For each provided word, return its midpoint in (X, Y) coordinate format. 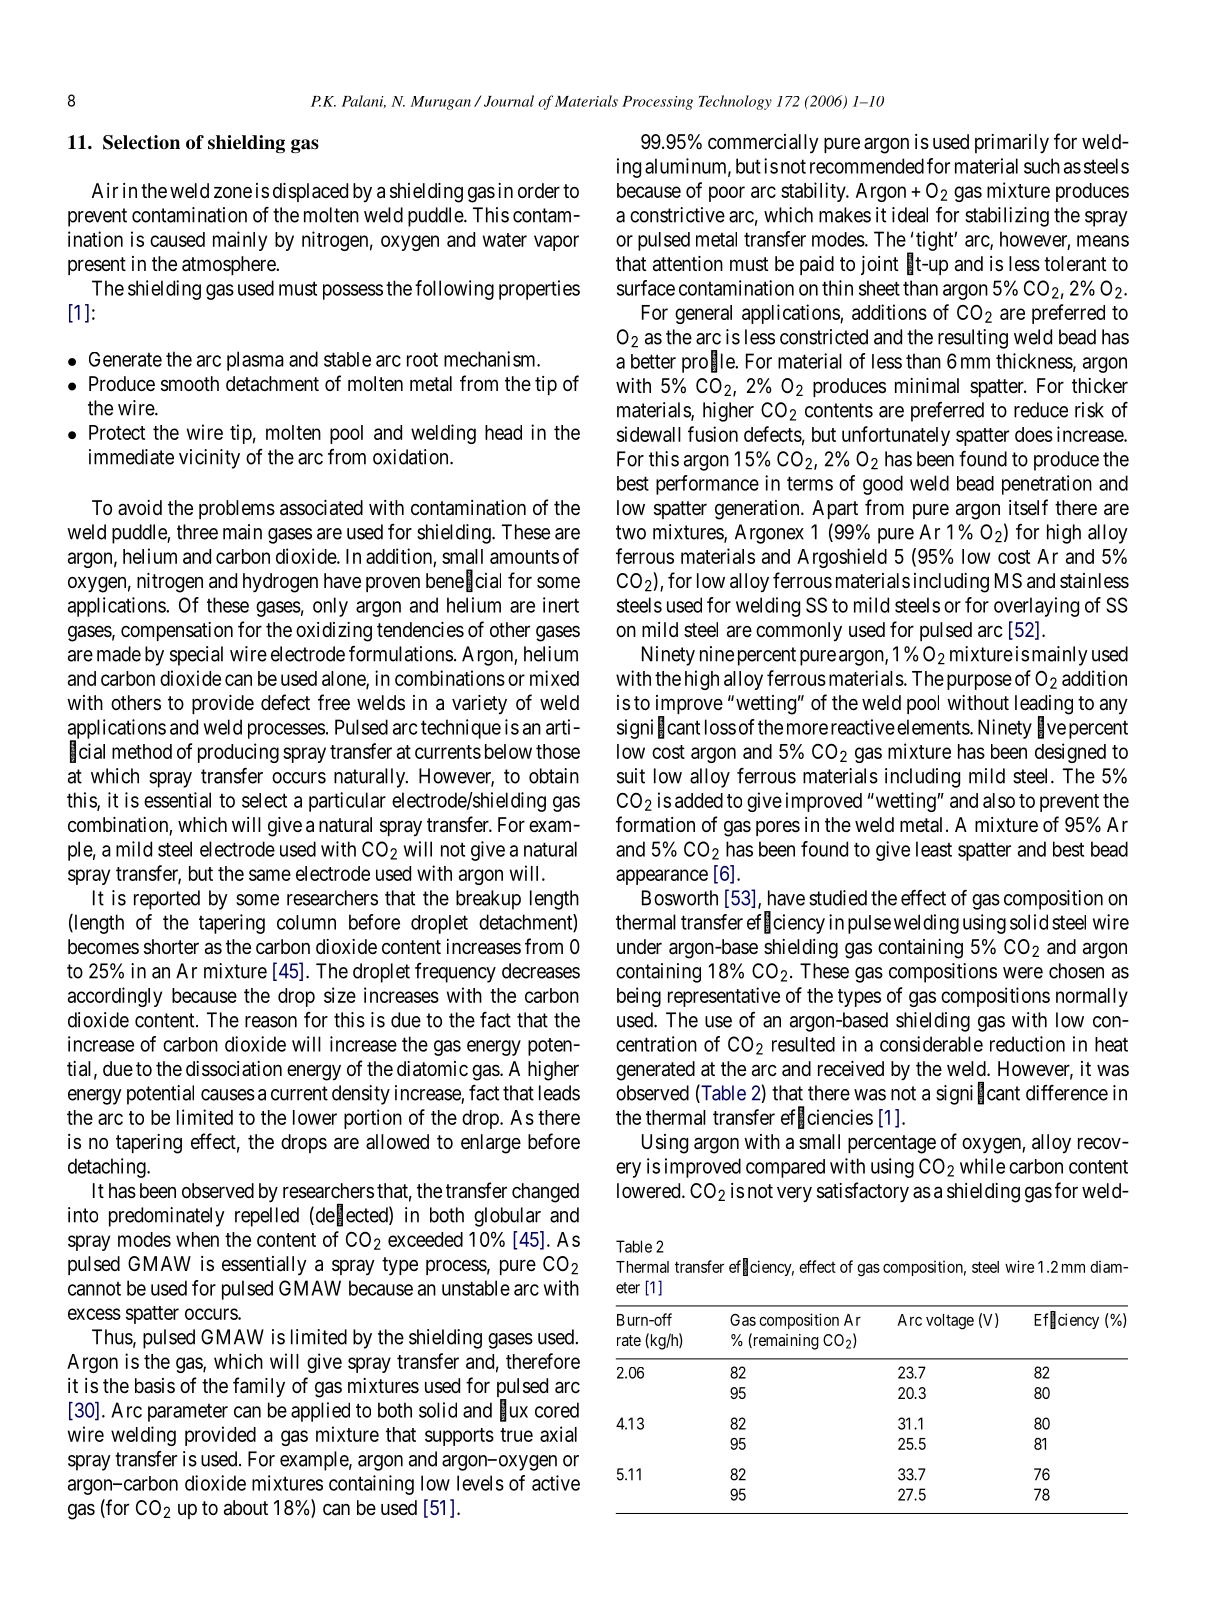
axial (558, 1434)
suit (631, 776)
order (539, 190)
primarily (1012, 144)
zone (233, 192)
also (999, 800)
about (246, 1508)
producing (238, 753)
